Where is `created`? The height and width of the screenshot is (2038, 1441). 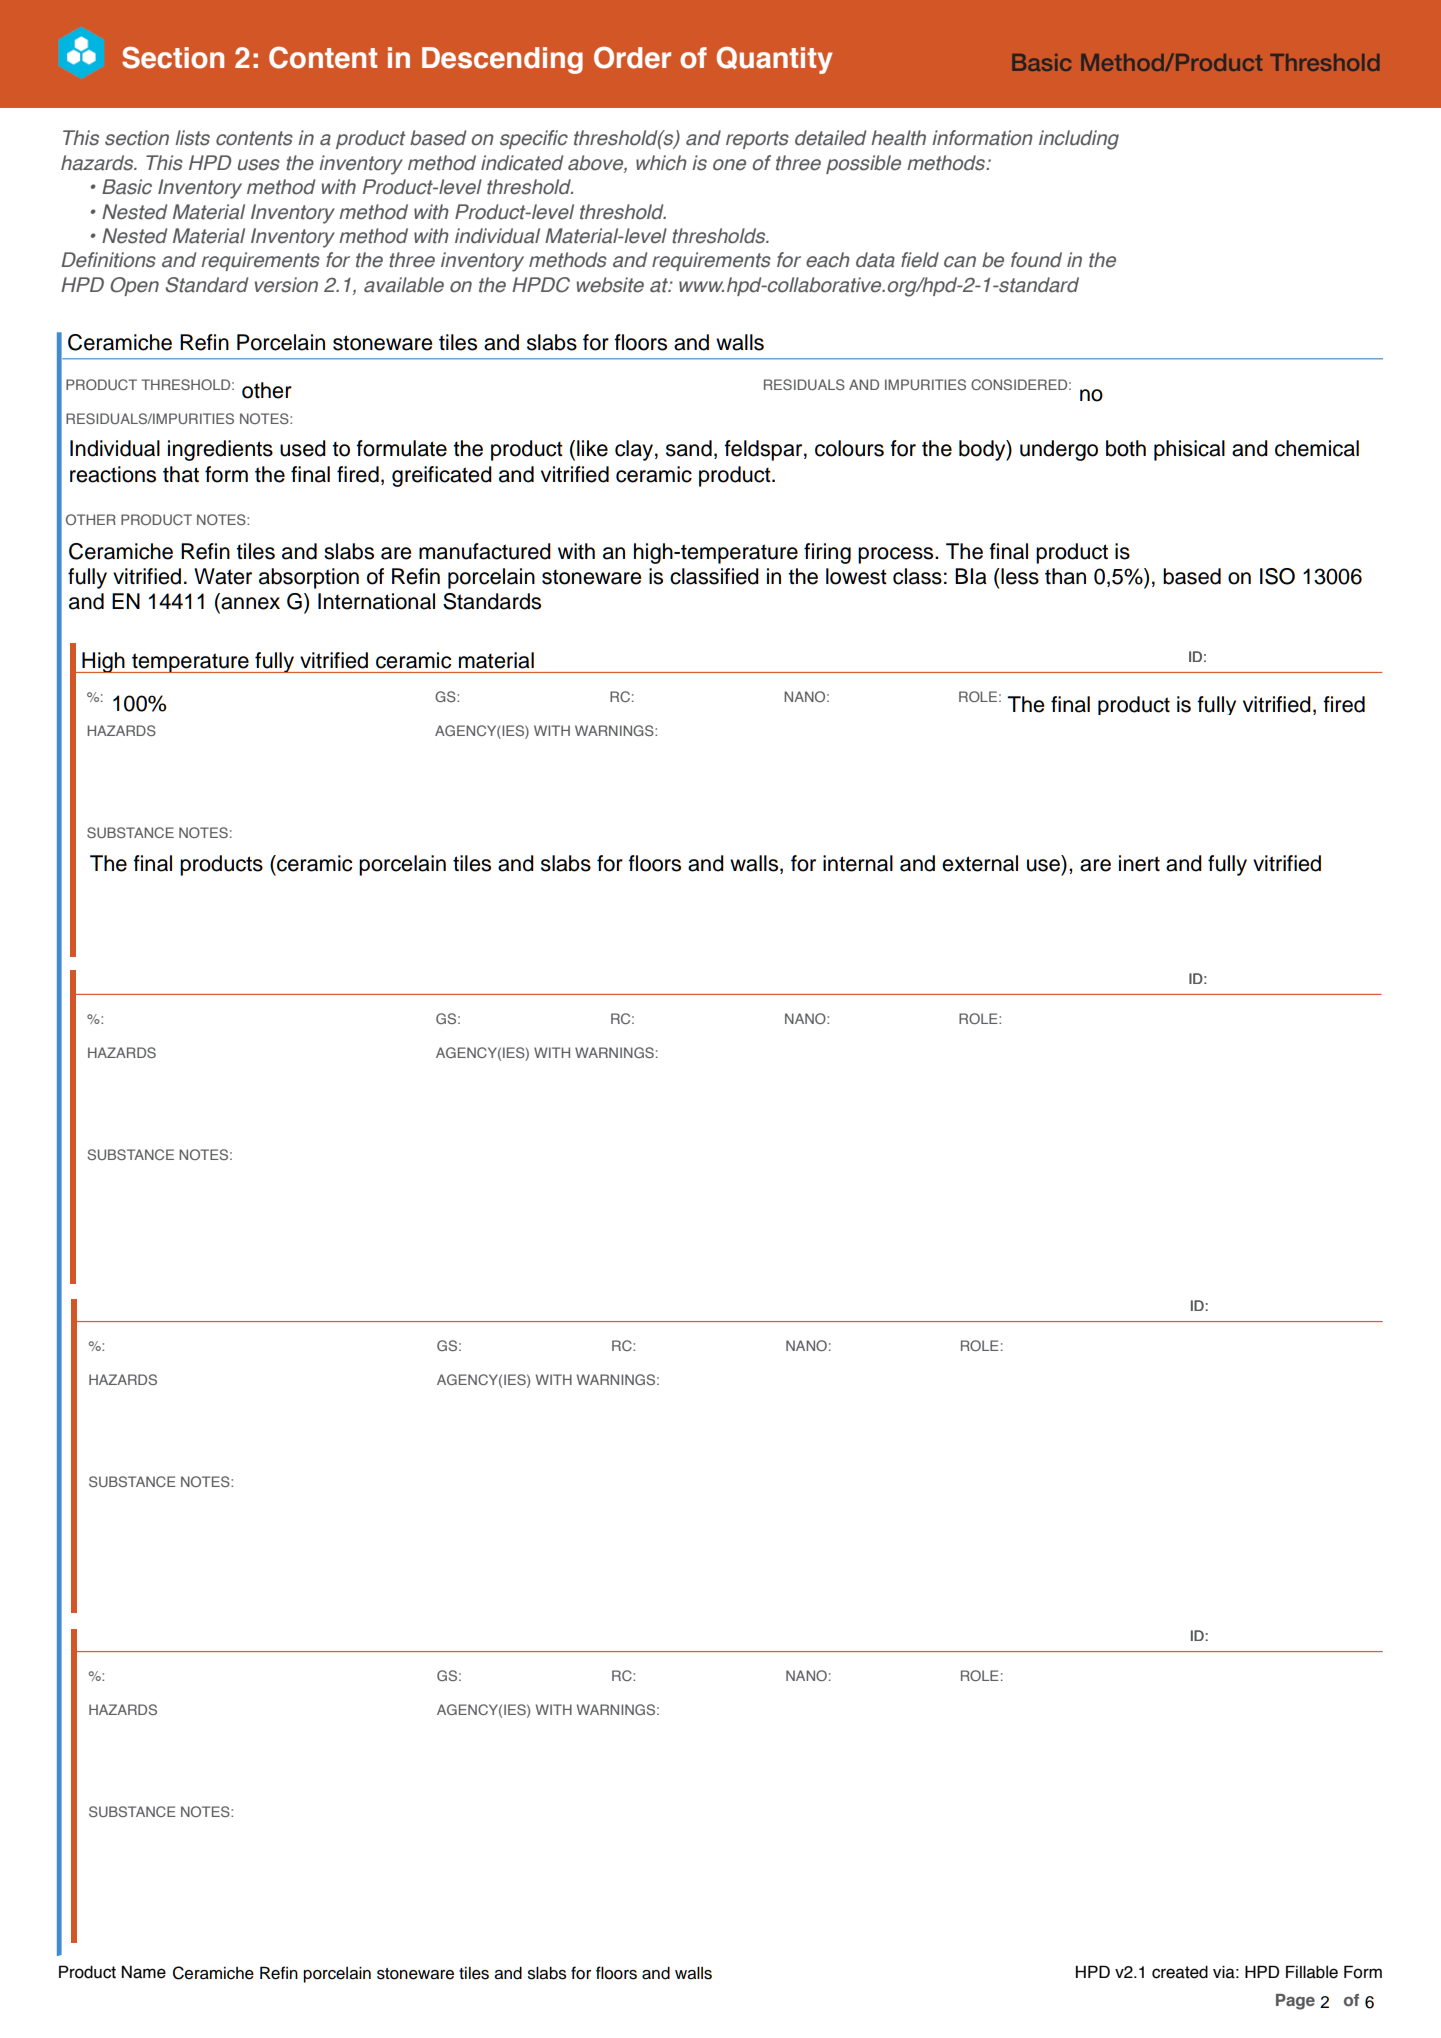 created is located at coordinates (1180, 1972).
